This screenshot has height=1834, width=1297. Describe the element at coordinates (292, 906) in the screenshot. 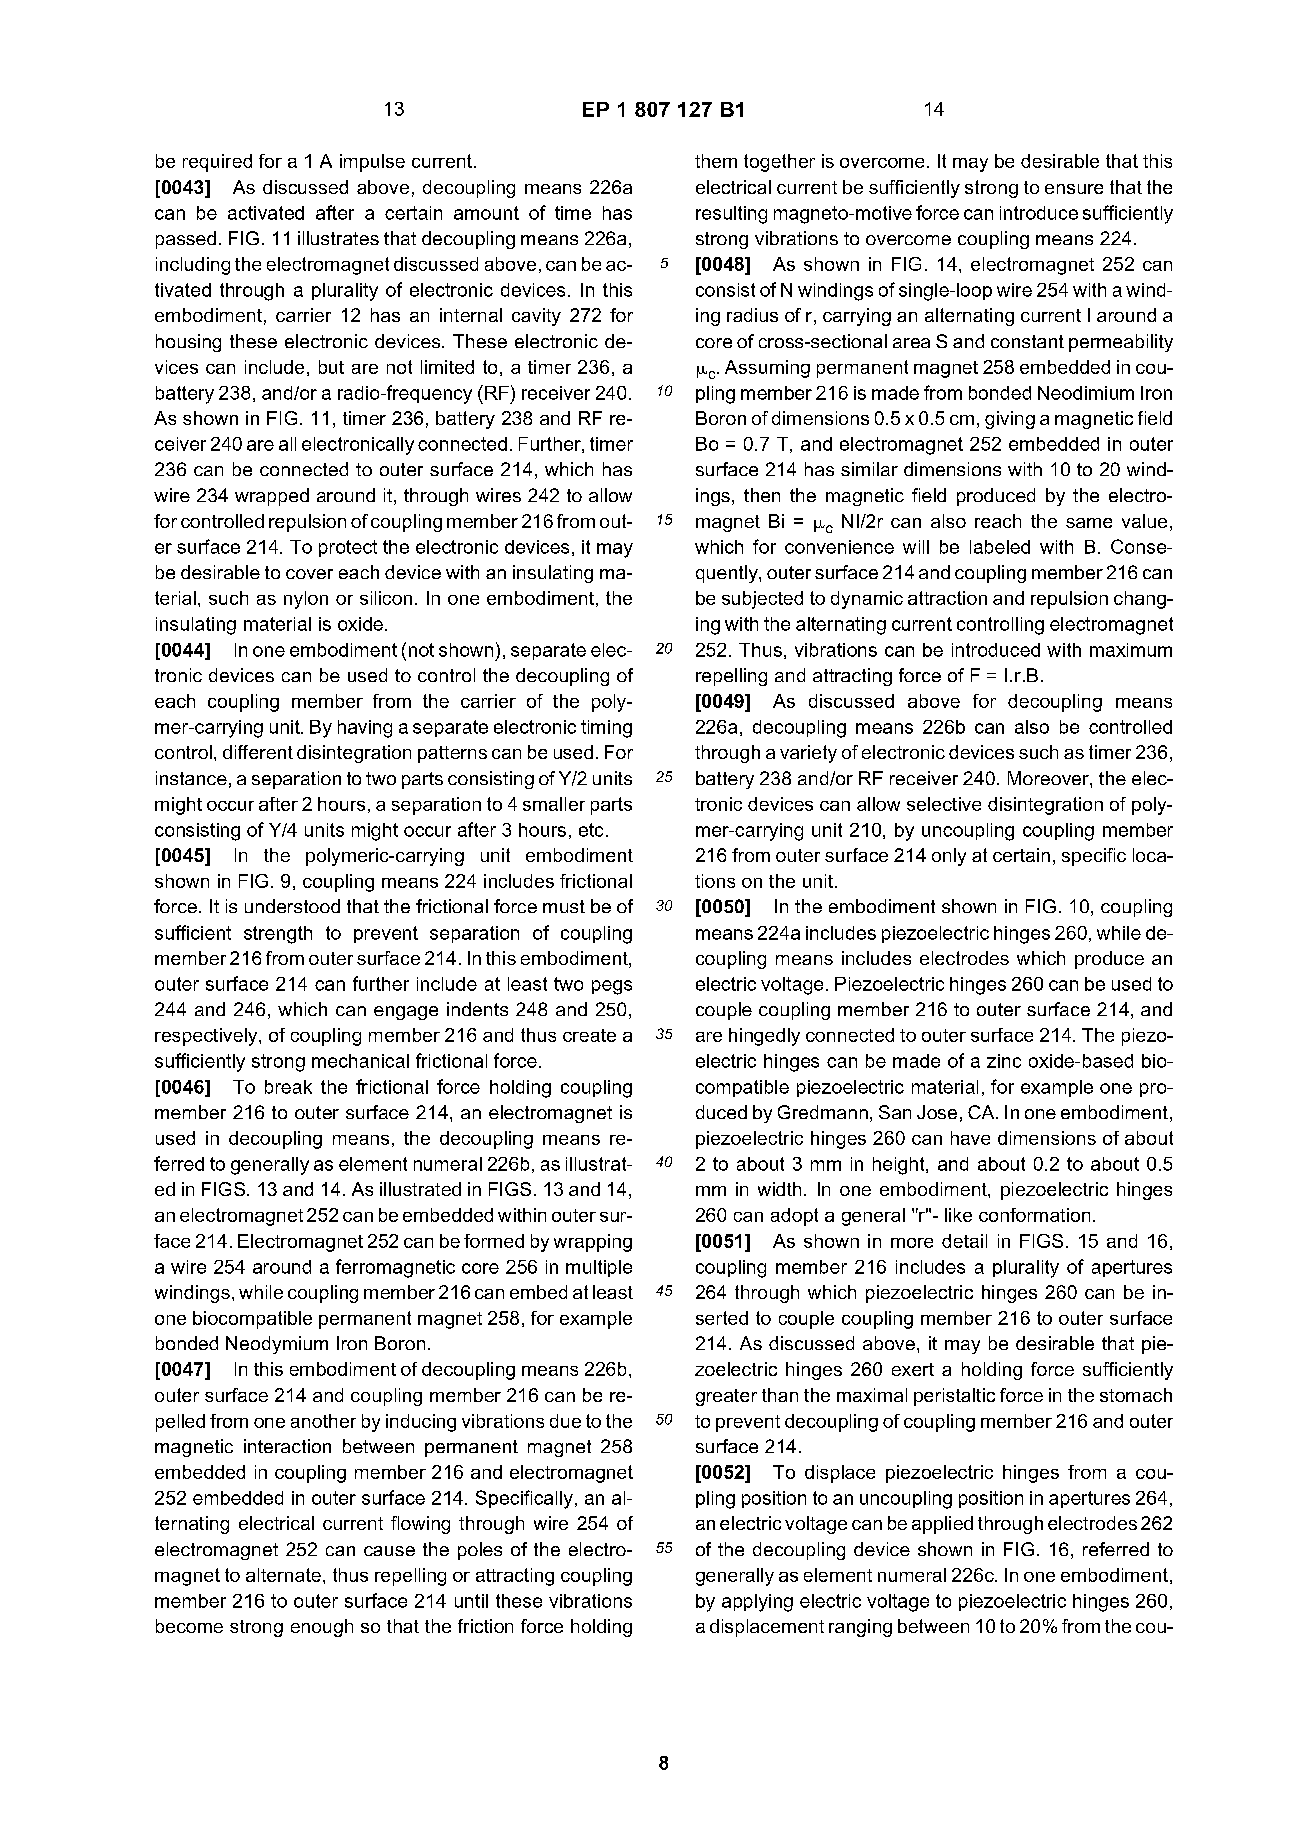

I see `understood` at that location.
